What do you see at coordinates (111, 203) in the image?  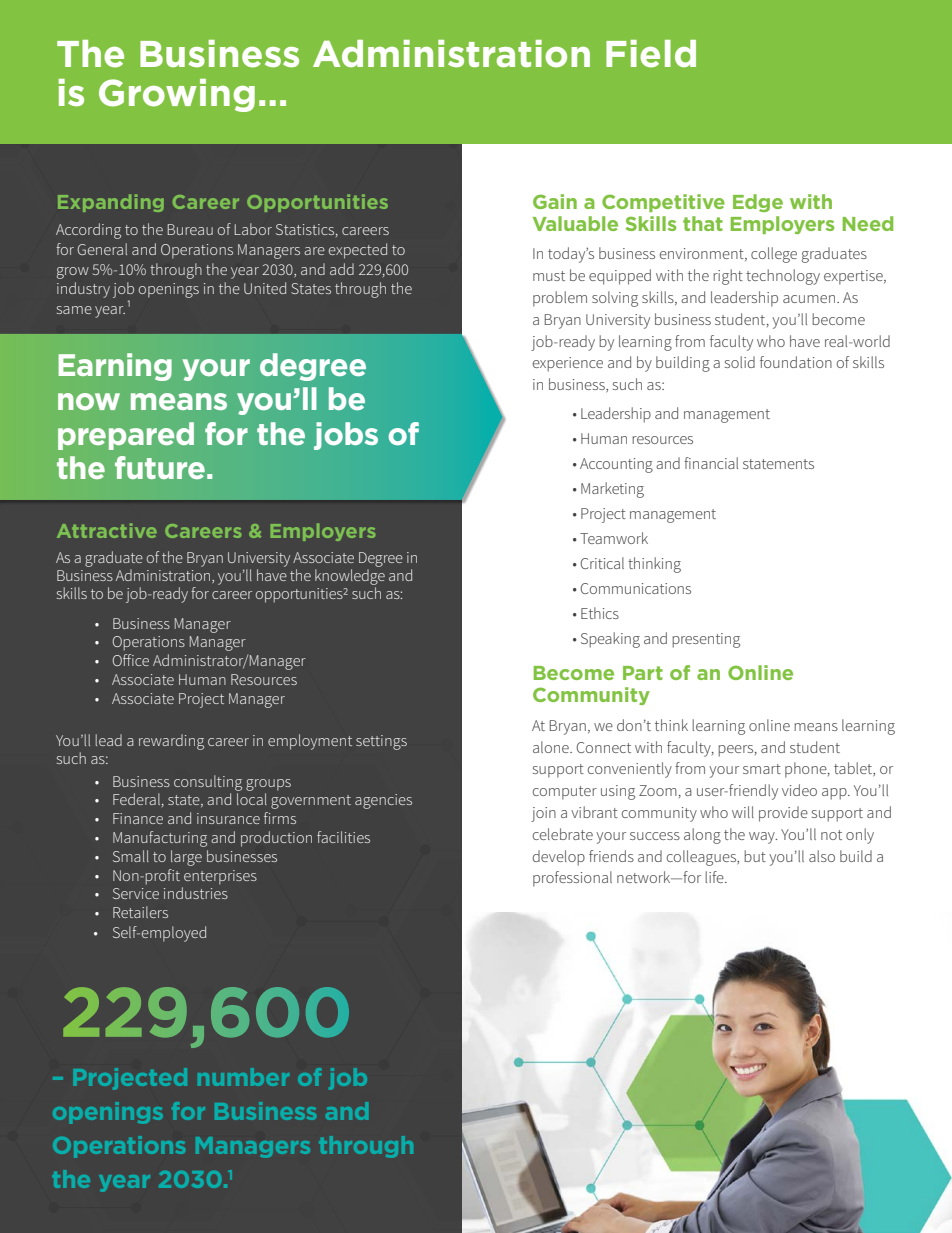 I see `Expanding` at bounding box center [111, 203].
